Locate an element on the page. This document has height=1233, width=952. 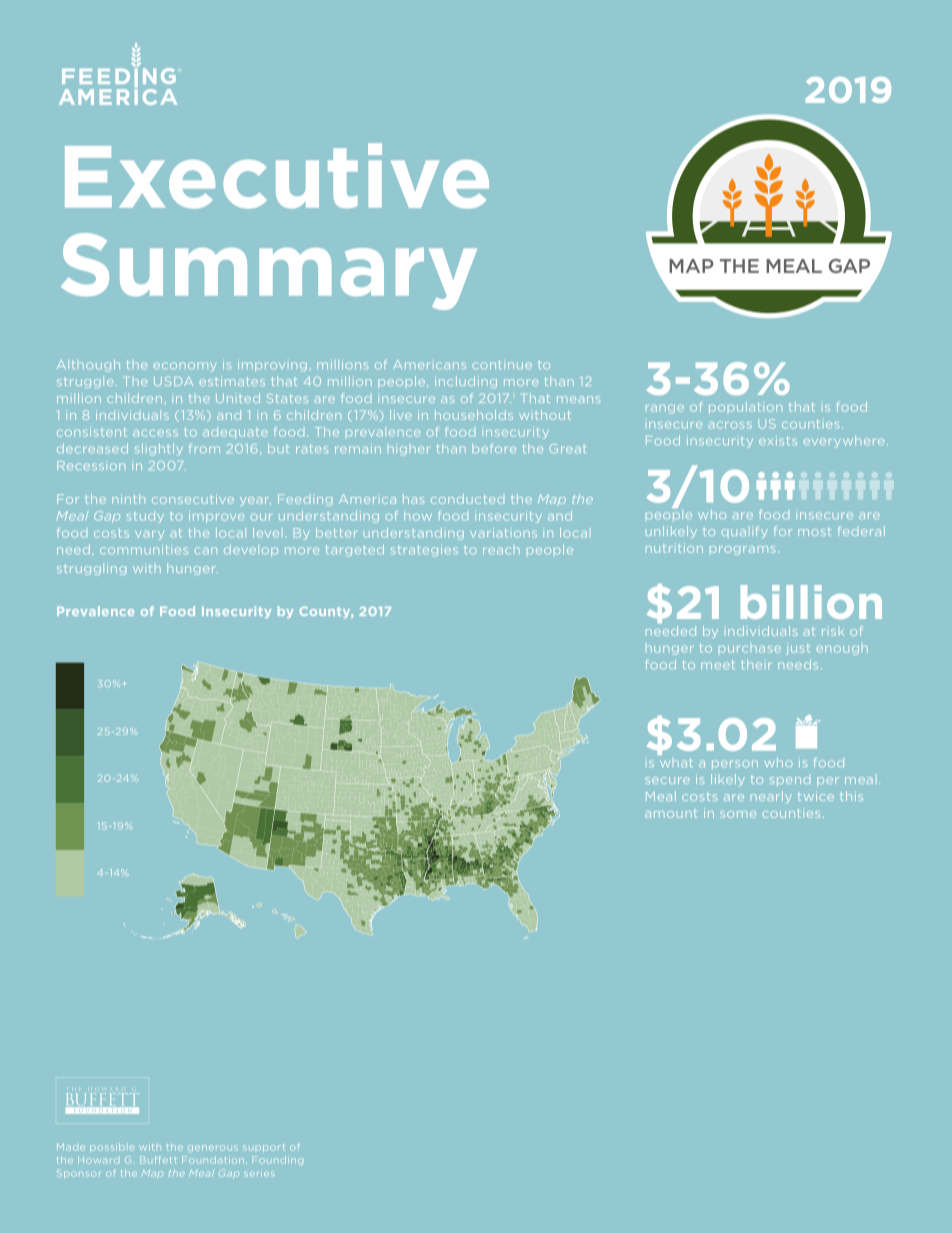
programs is located at coordinates (742, 550).
